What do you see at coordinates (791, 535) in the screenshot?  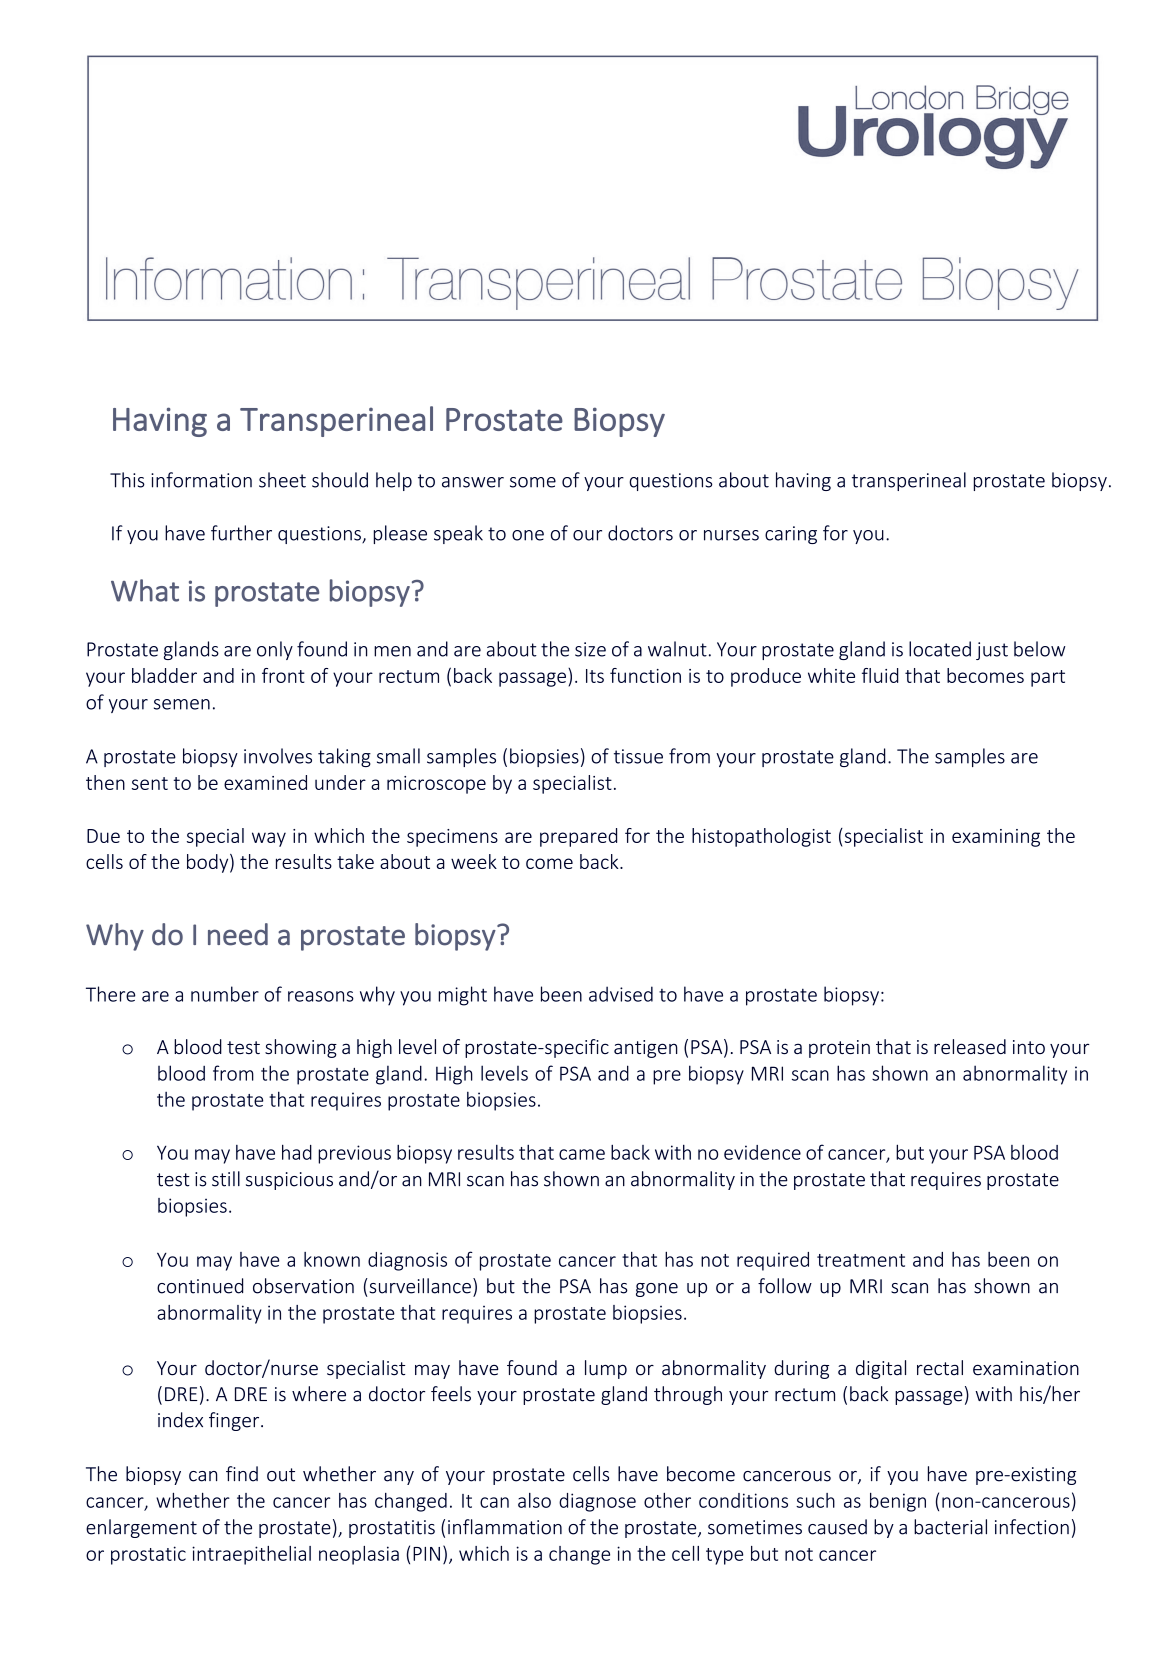 I see `caring` at bounding box center [791, 535].
